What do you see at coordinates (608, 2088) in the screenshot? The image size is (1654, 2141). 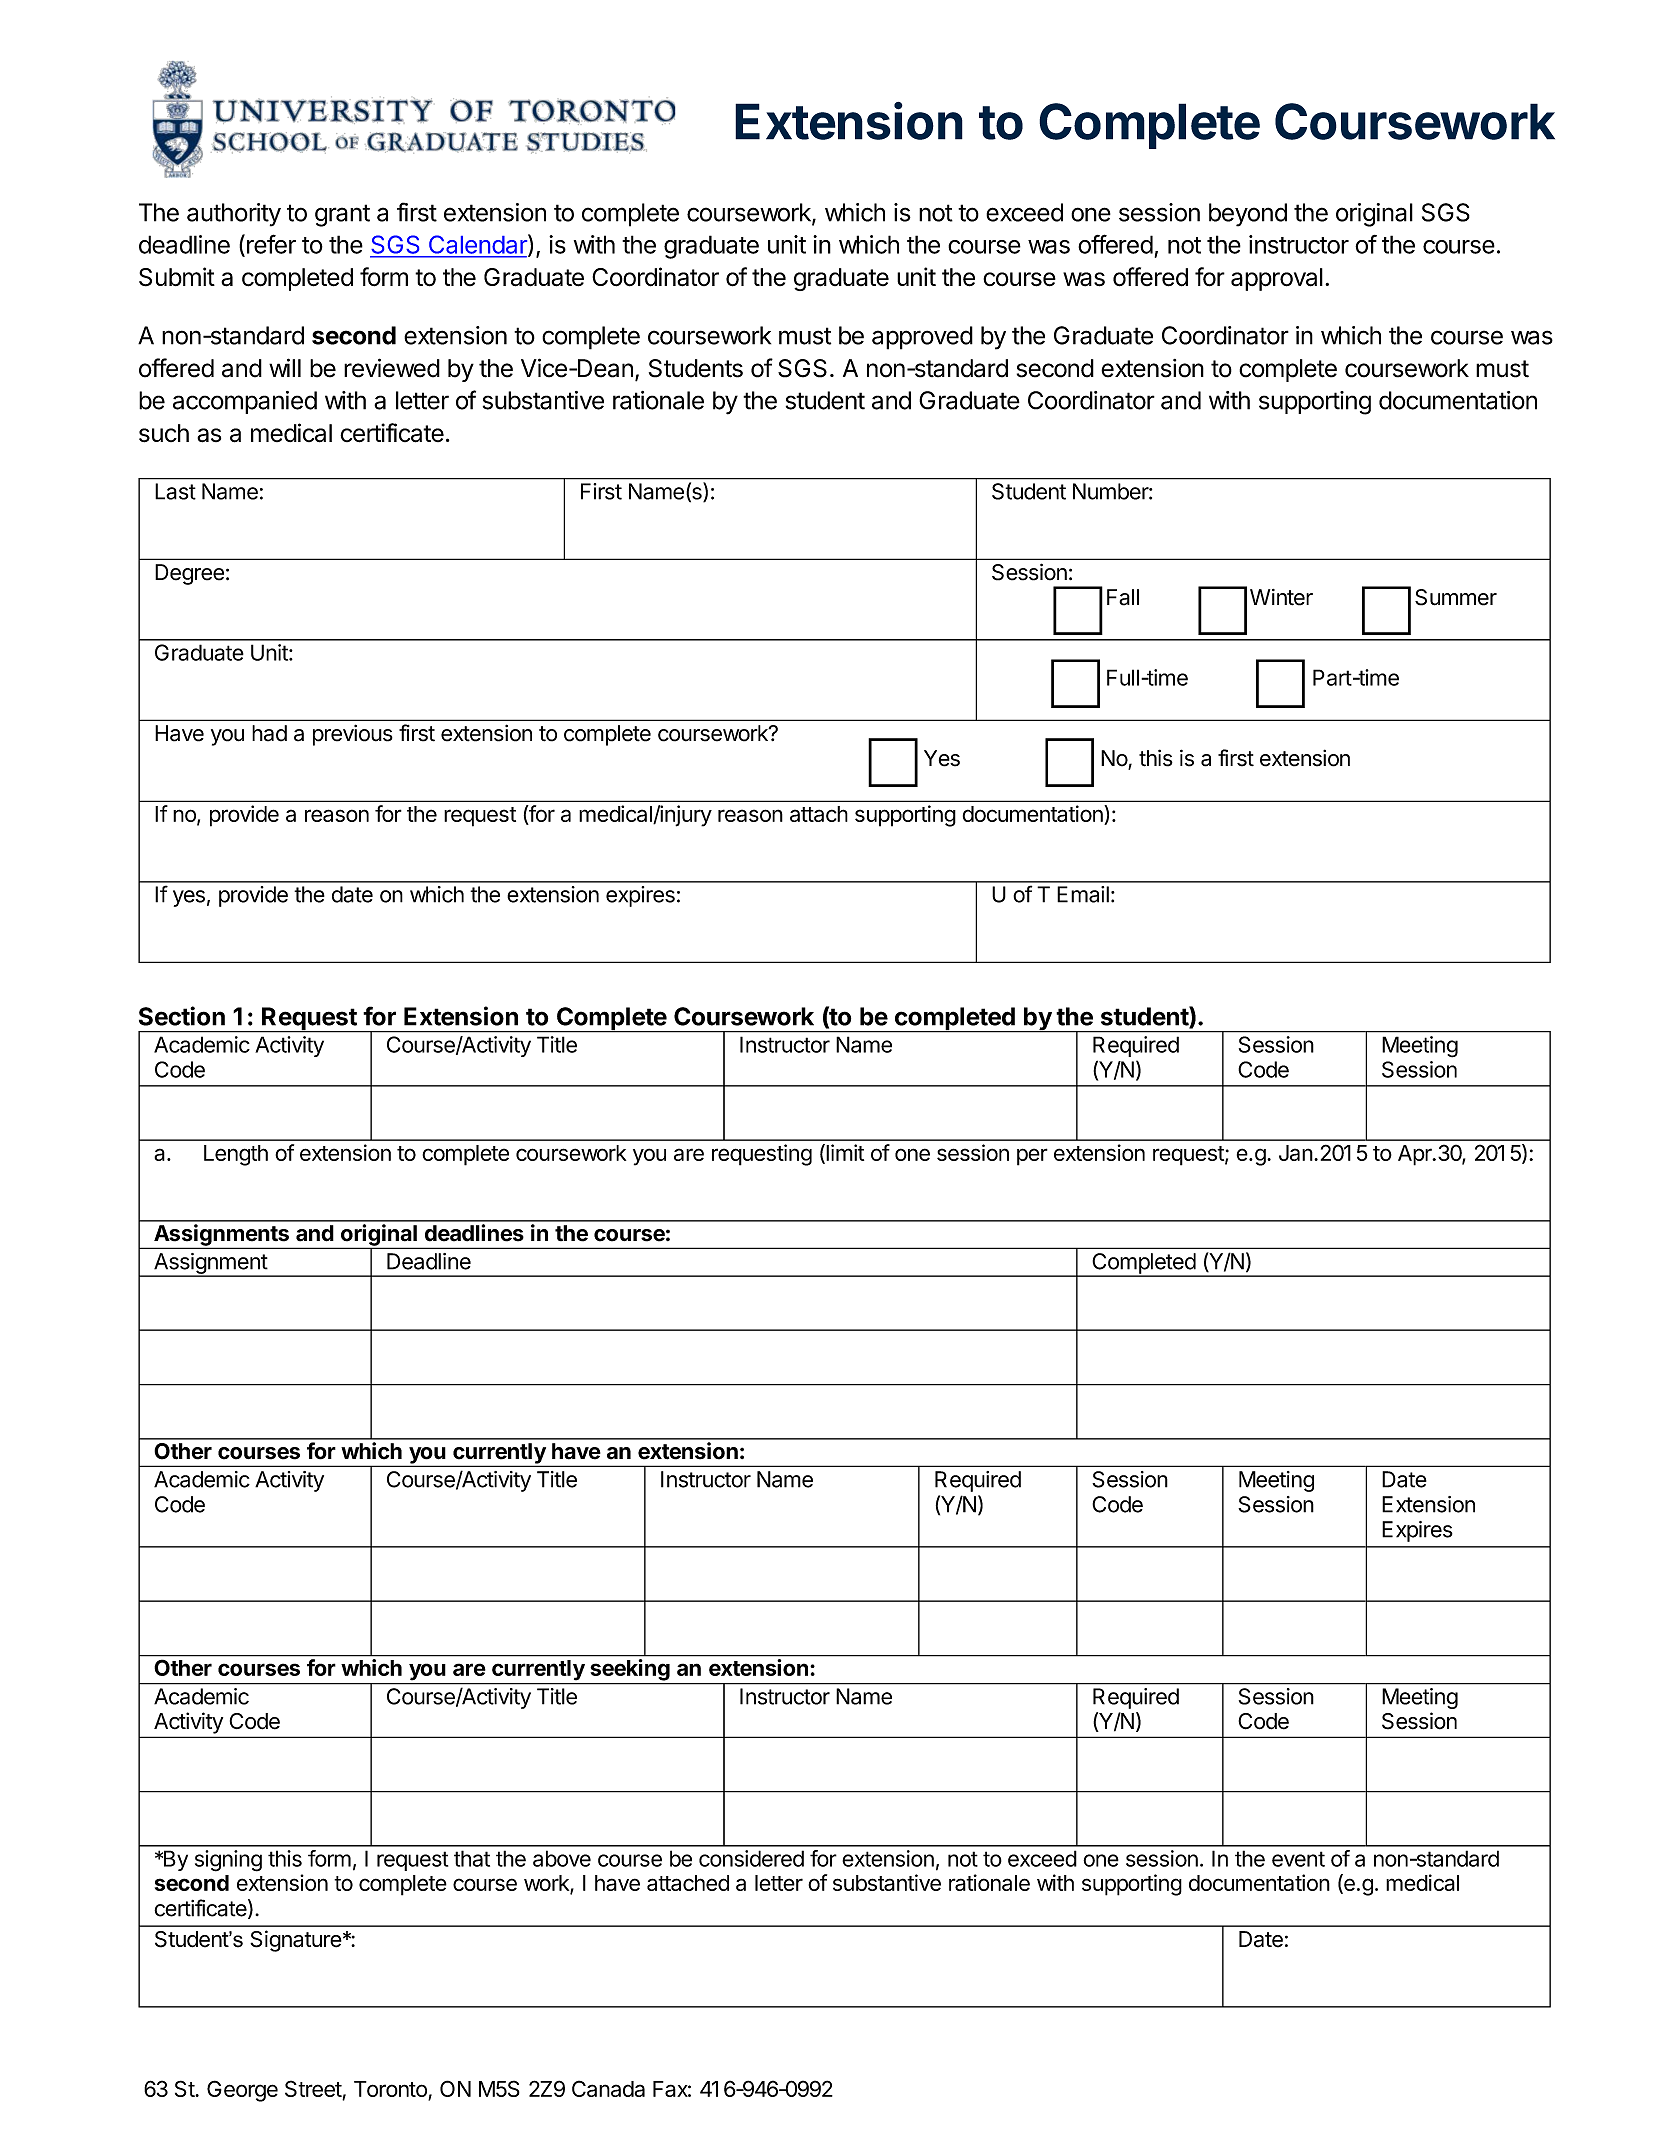 I see `Canada` at bounding box center [608, 2088].
